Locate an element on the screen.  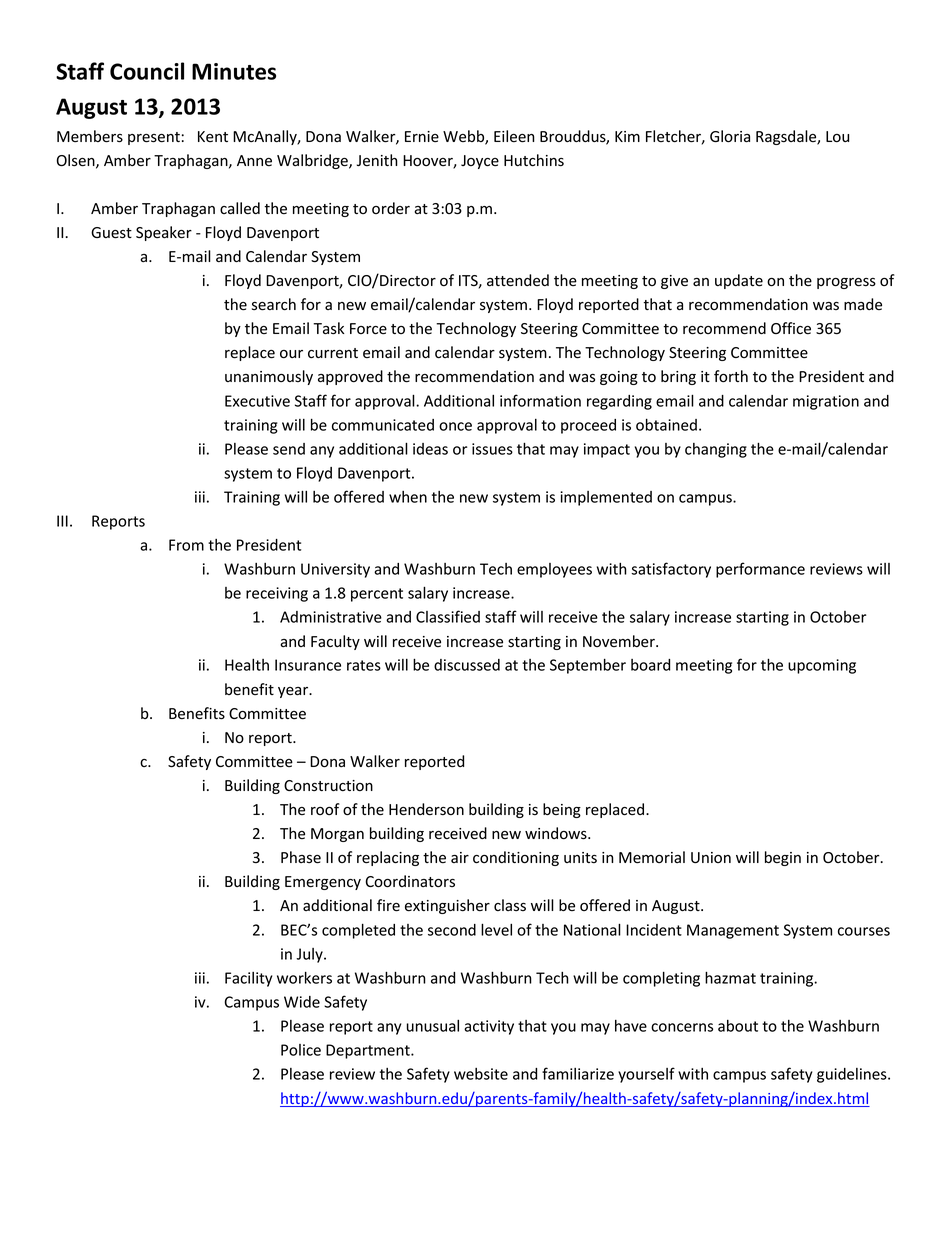
about is located at coordinates (738, 1026).
